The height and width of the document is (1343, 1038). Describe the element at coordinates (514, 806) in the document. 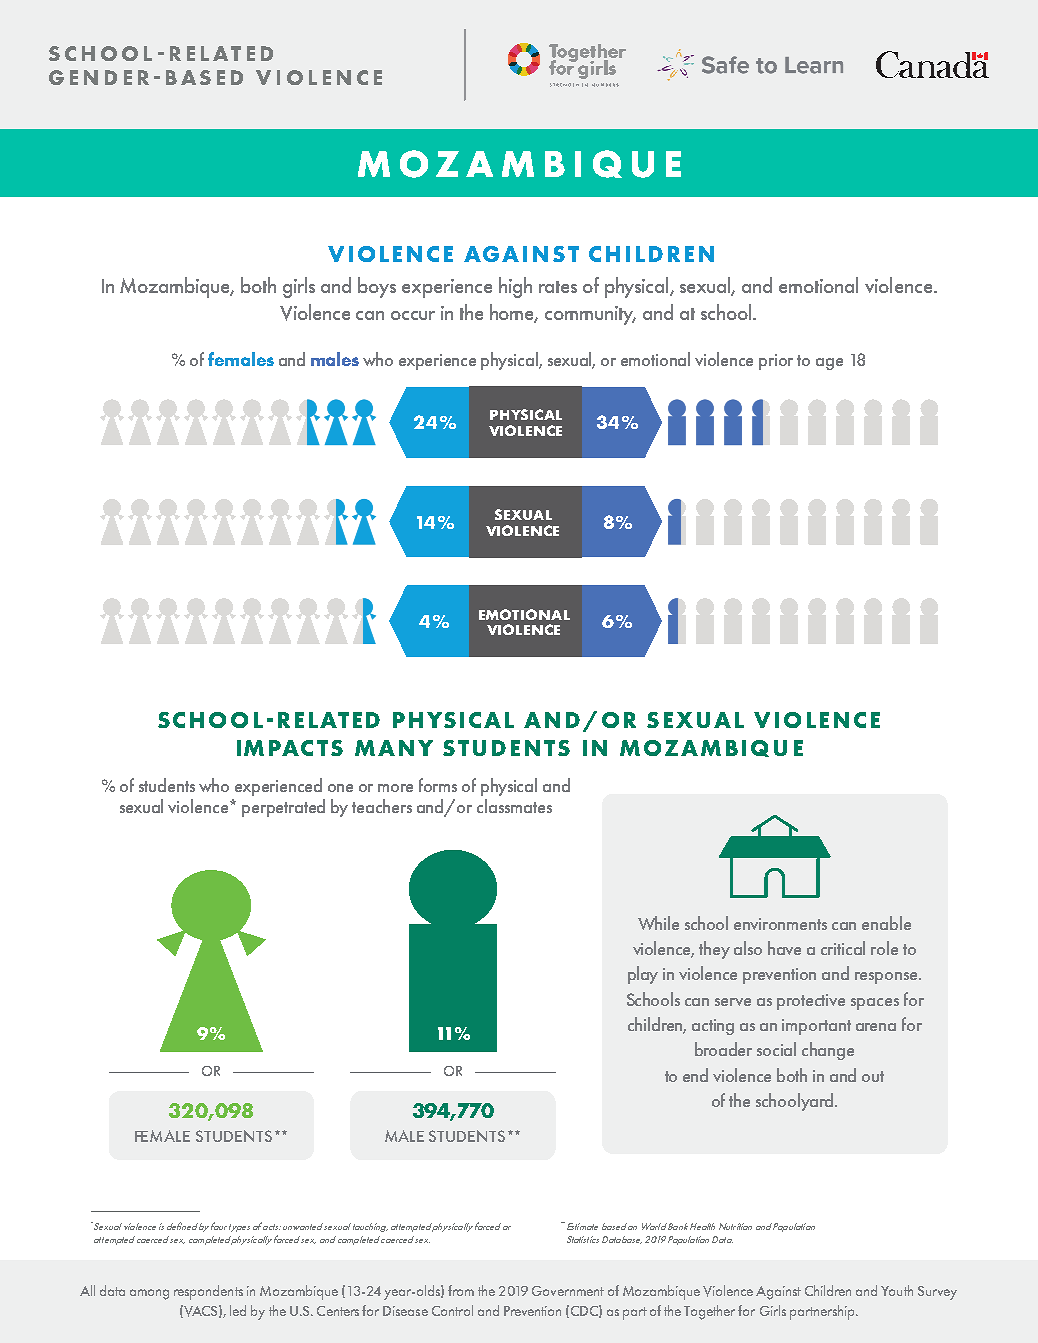

I see `classmates` at that location.
